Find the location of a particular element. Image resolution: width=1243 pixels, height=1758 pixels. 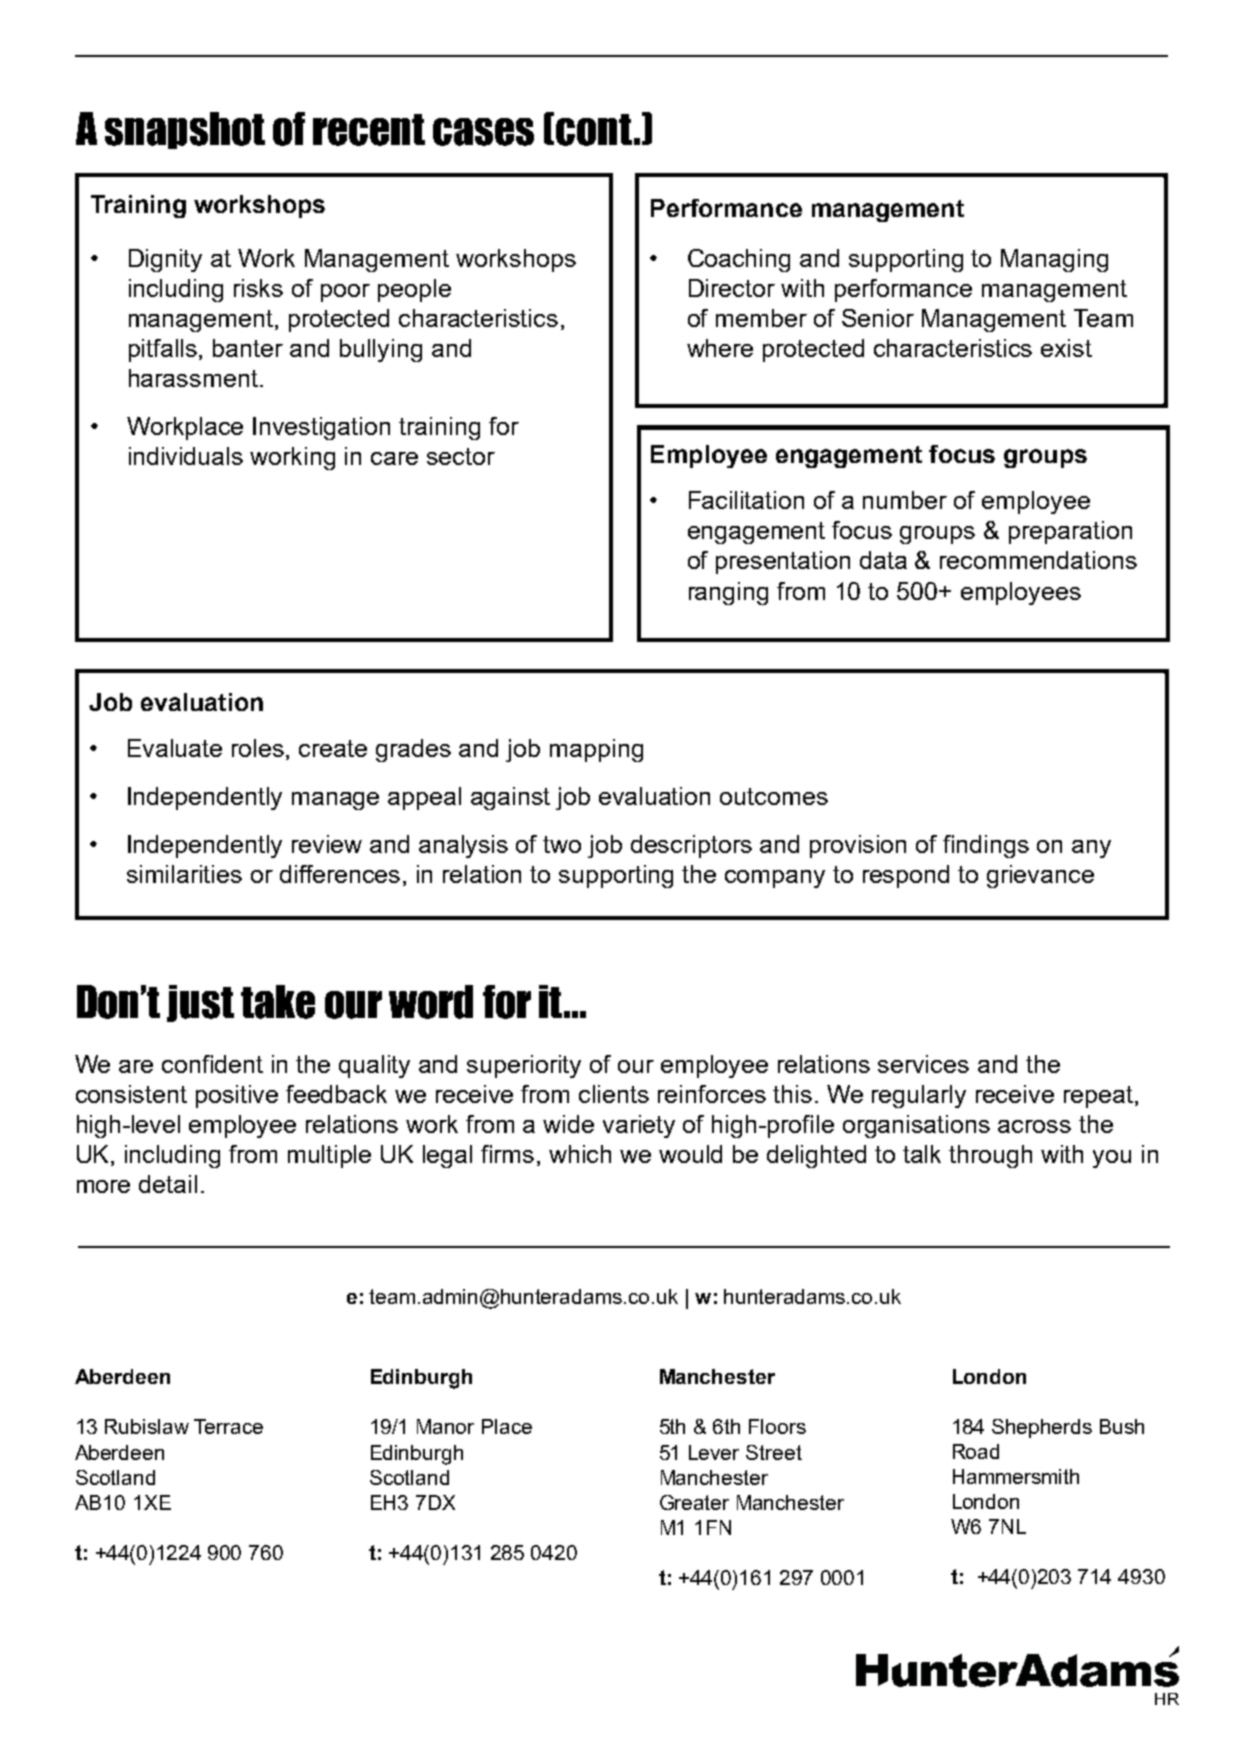

just is located at coordinates (200, 1003).
